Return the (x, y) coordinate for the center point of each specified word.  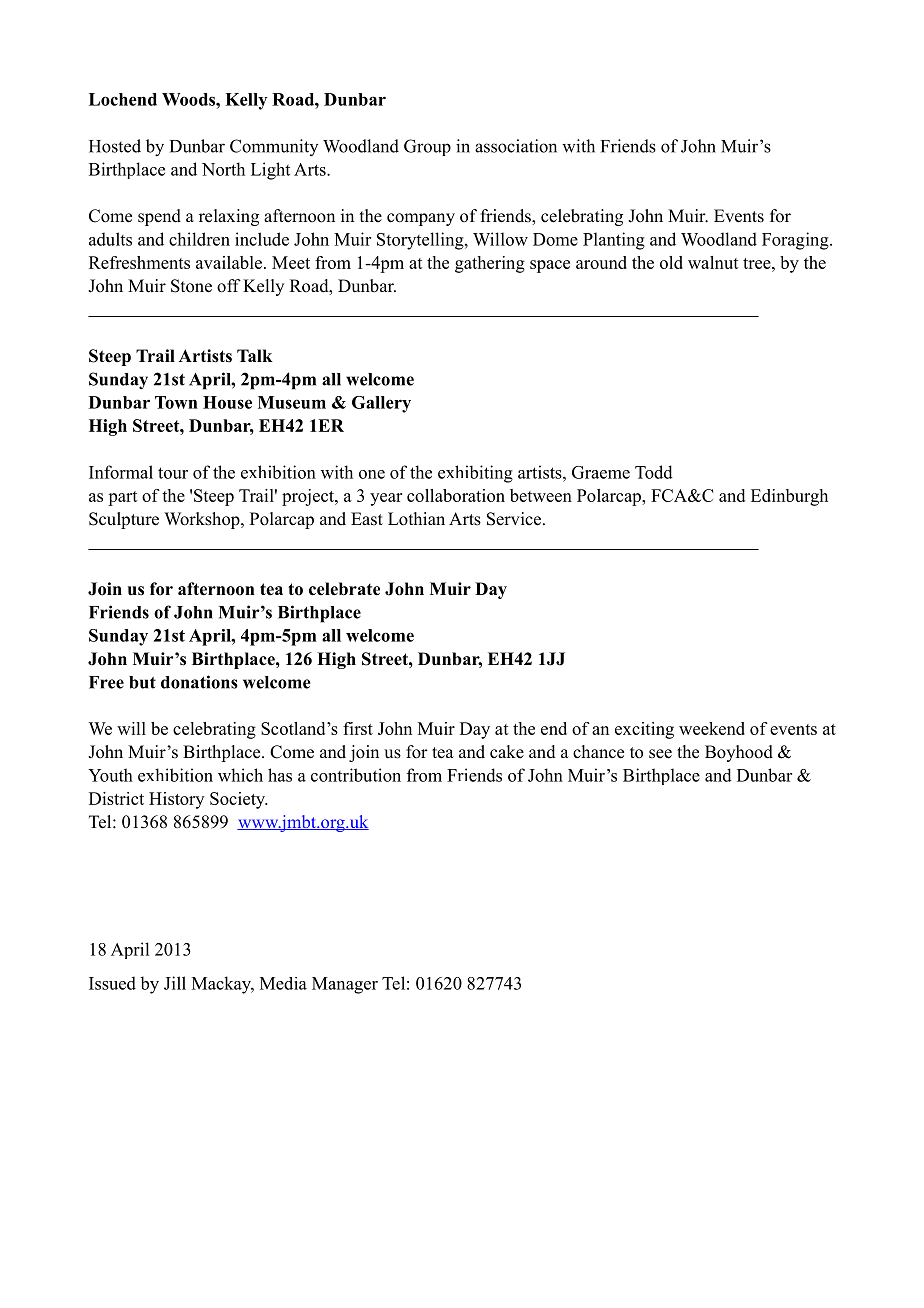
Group (427, 147)
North (223, 169)
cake (507, 752)
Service (515, 519)
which (240, 775)
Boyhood (739, 753)
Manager (345, 985)
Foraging (796, 241)
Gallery (381, 404)
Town (176, 402)
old (671, 262)
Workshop (203, 520)
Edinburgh (789, 497)
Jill (175, 983)
